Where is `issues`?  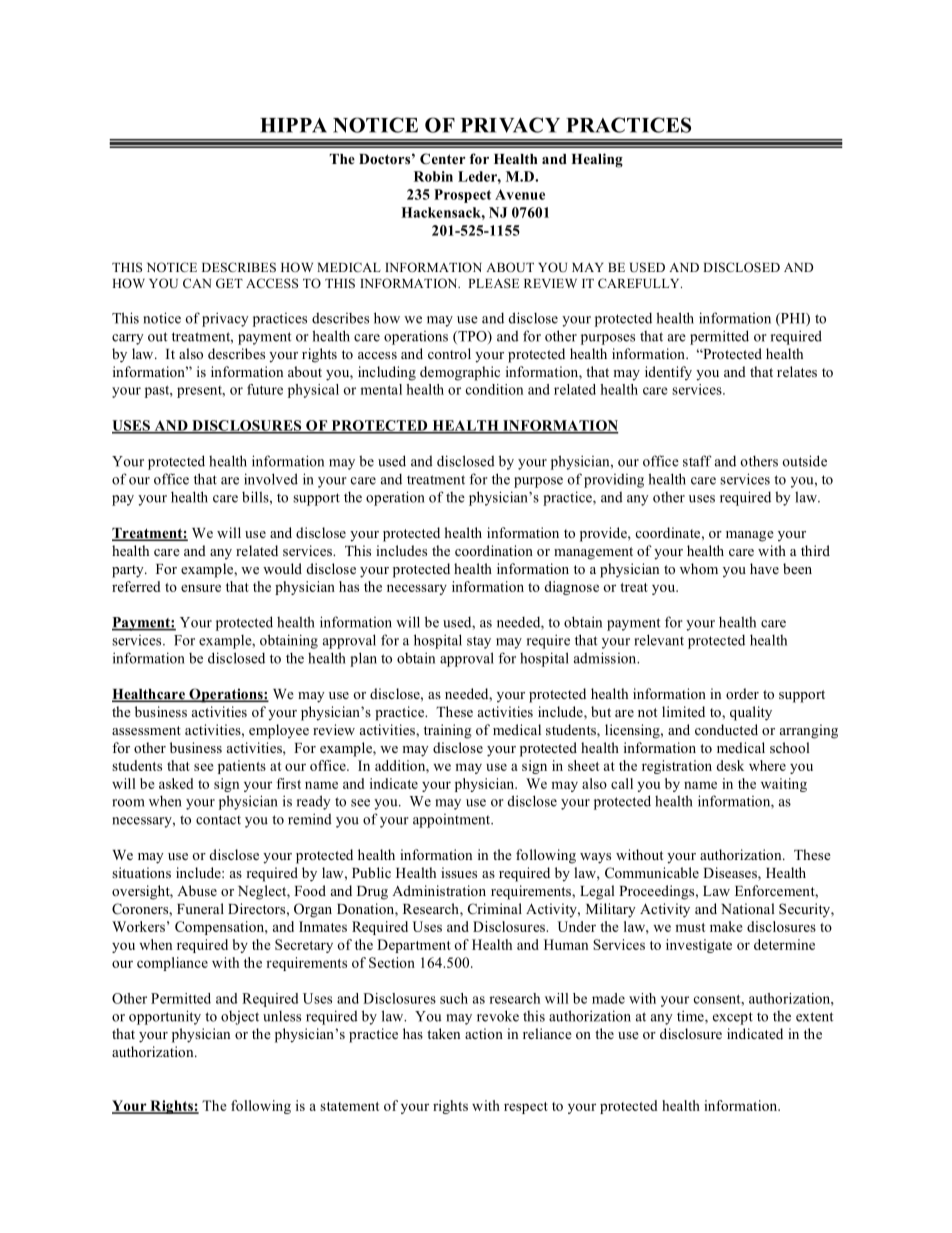
issues is located at coordinates (459, 872).
